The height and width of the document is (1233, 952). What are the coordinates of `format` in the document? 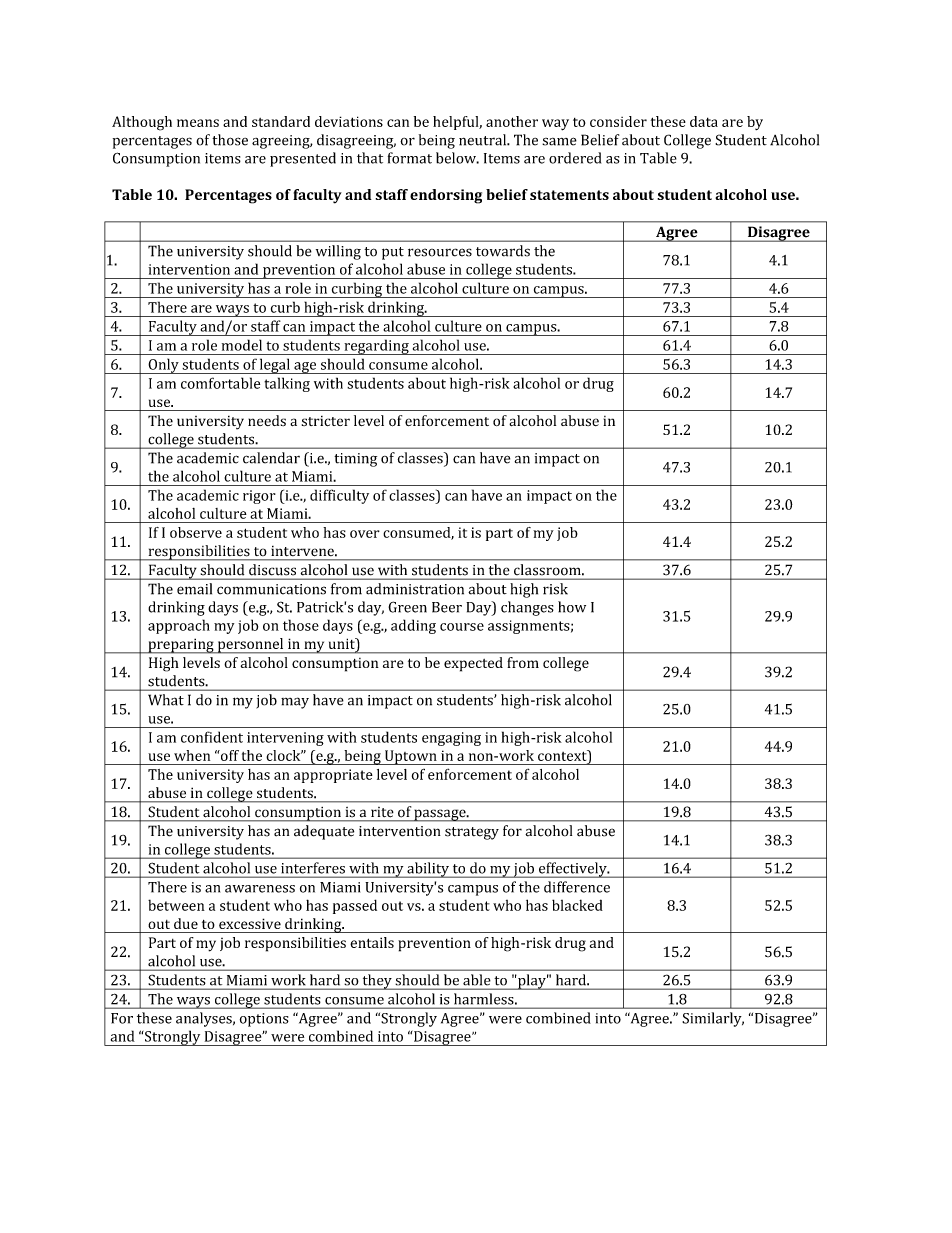 It's located at (410, 158).
